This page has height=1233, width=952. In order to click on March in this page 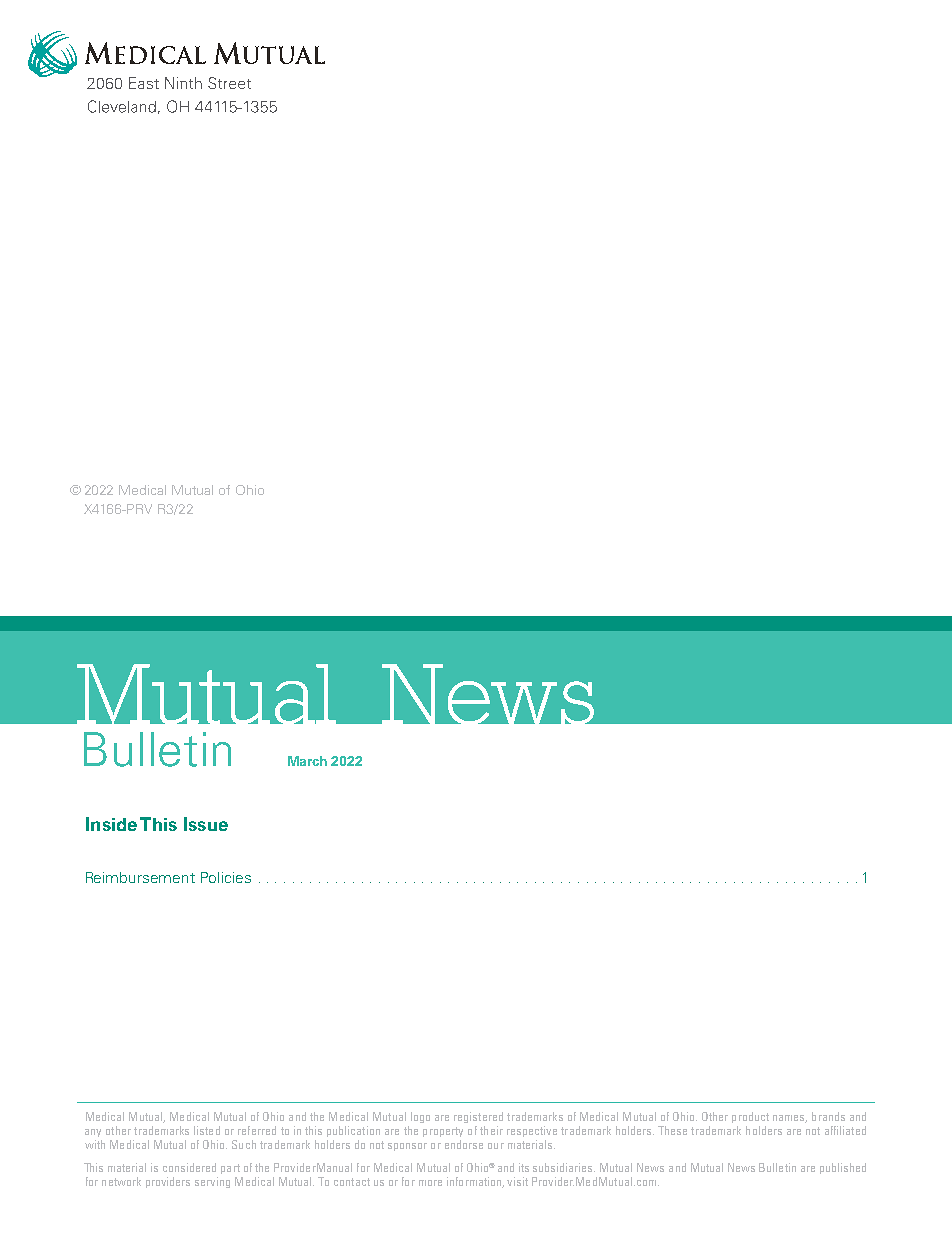, I will do `click(307, 761)`.
